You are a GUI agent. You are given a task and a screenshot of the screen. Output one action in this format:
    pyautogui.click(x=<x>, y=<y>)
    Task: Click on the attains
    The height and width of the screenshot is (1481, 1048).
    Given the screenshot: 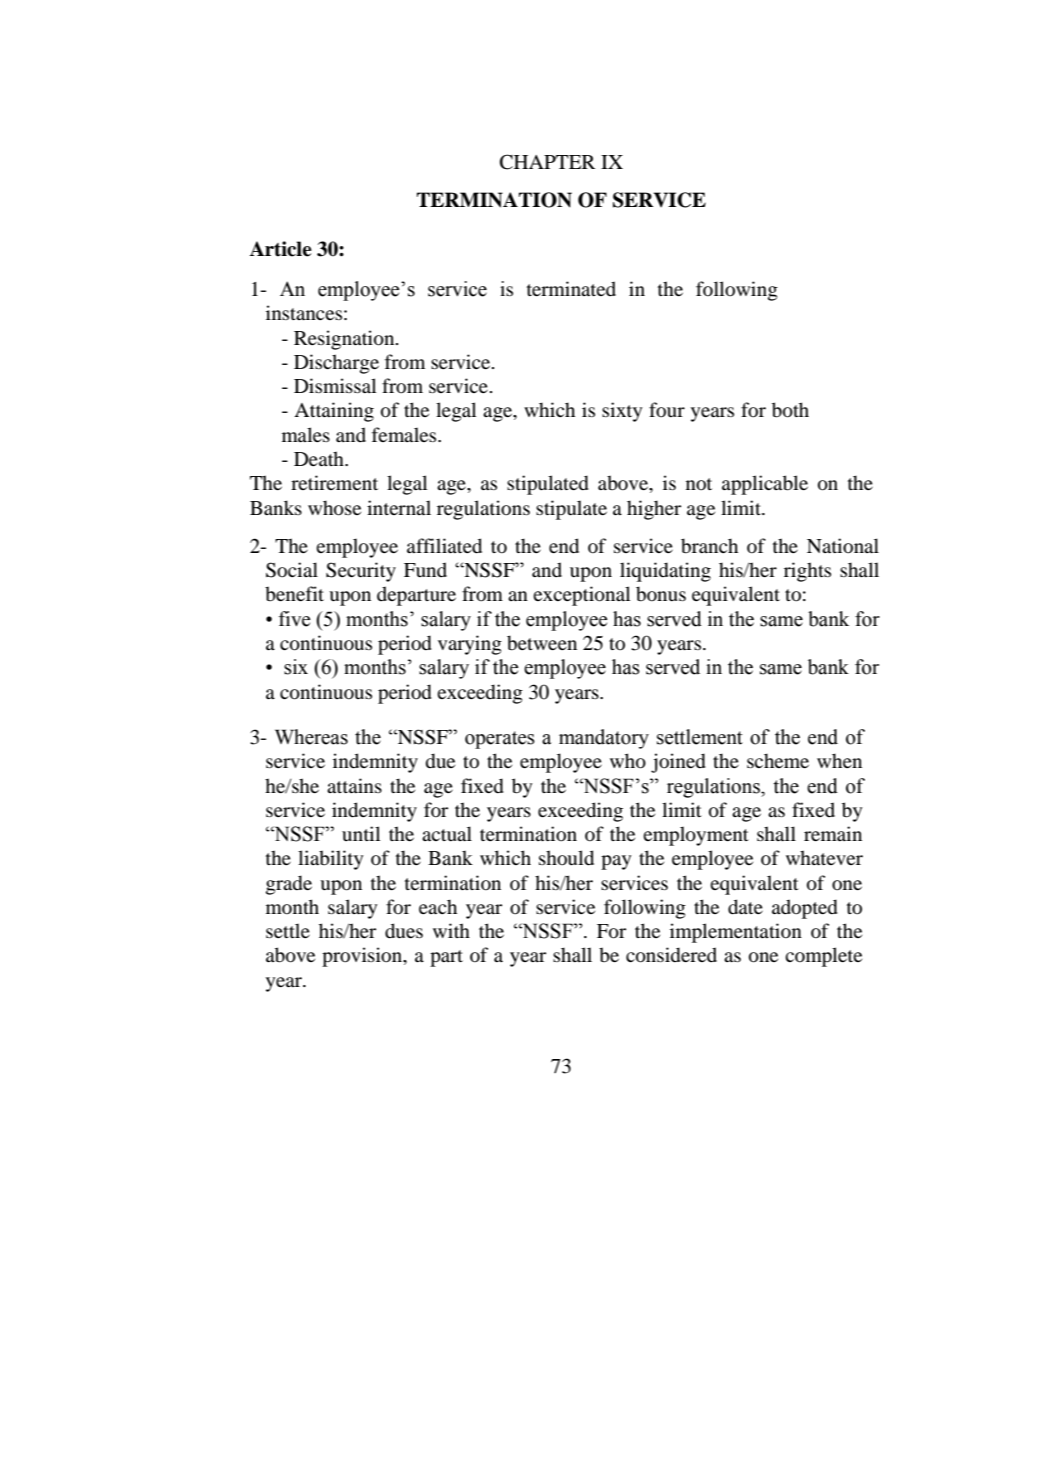 What is the action you would take?
    pyautogui.click(x=354, y=785)
